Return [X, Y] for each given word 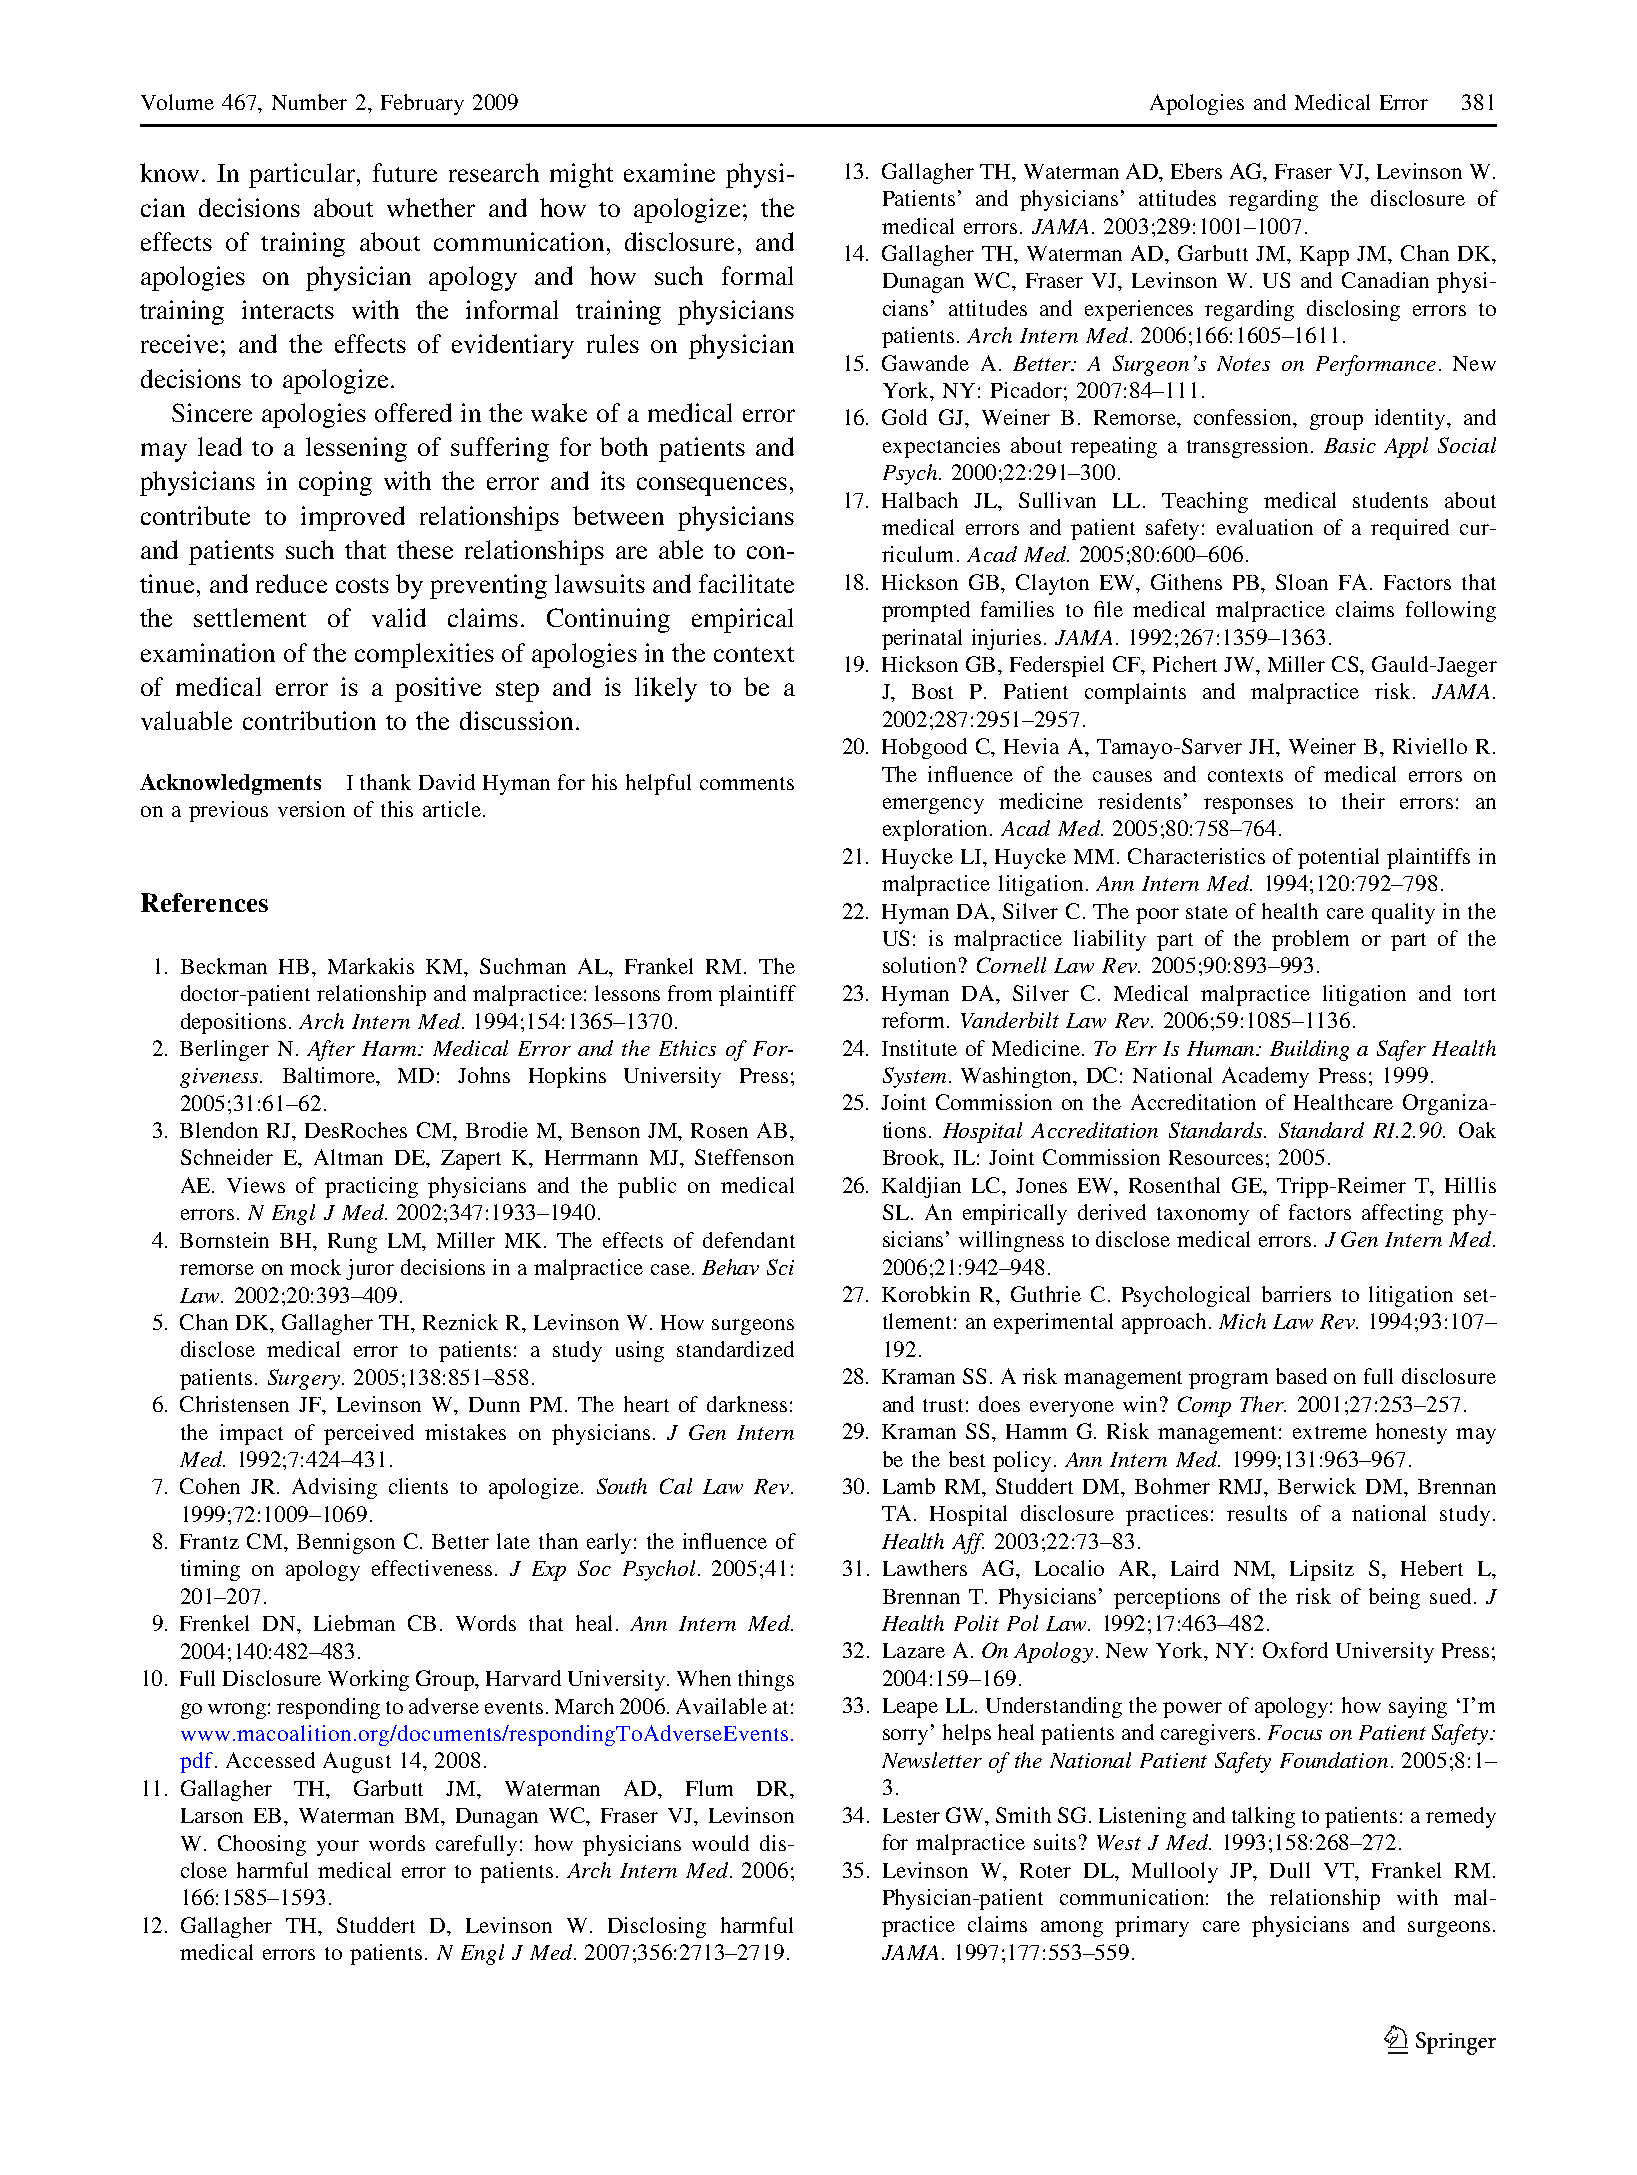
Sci [780, 1267]
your [338, 1848]
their [1363, 801]
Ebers [1196, 171]
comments [747, 783]
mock [315, 1267]
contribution [309, 720]
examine [669, 172]
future [405, 172]
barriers [1296, 1294]
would [720, 1843]
